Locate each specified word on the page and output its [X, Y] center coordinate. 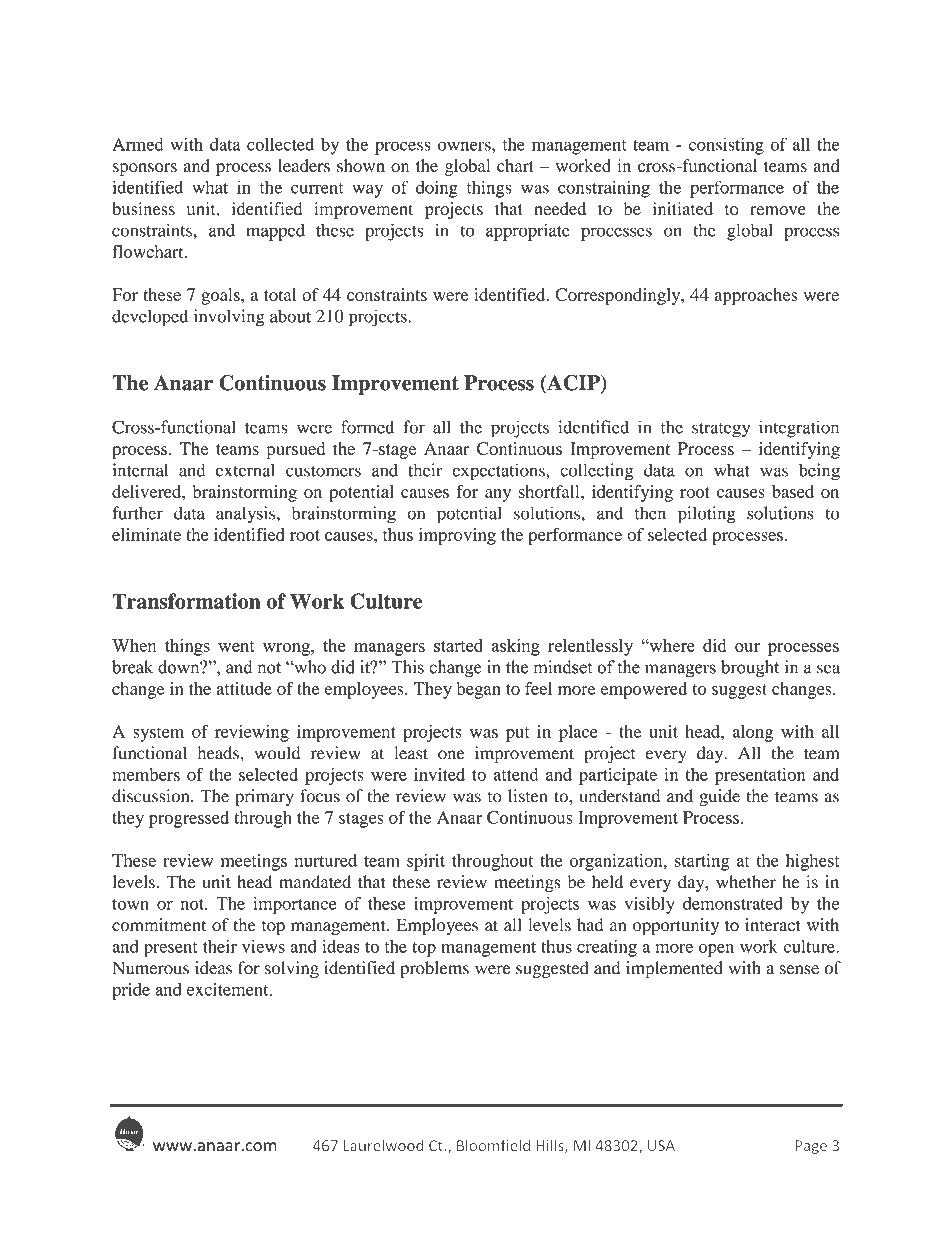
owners [465, 146]
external [245, 470]
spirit [426, 862]
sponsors [145, 169]
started [458, 645]
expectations [499, 472]
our [747, 647]
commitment [159, 925]
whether [746, 882]
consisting [726, 146]
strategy [721, 430]
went [236, 646]
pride [131, 991]
